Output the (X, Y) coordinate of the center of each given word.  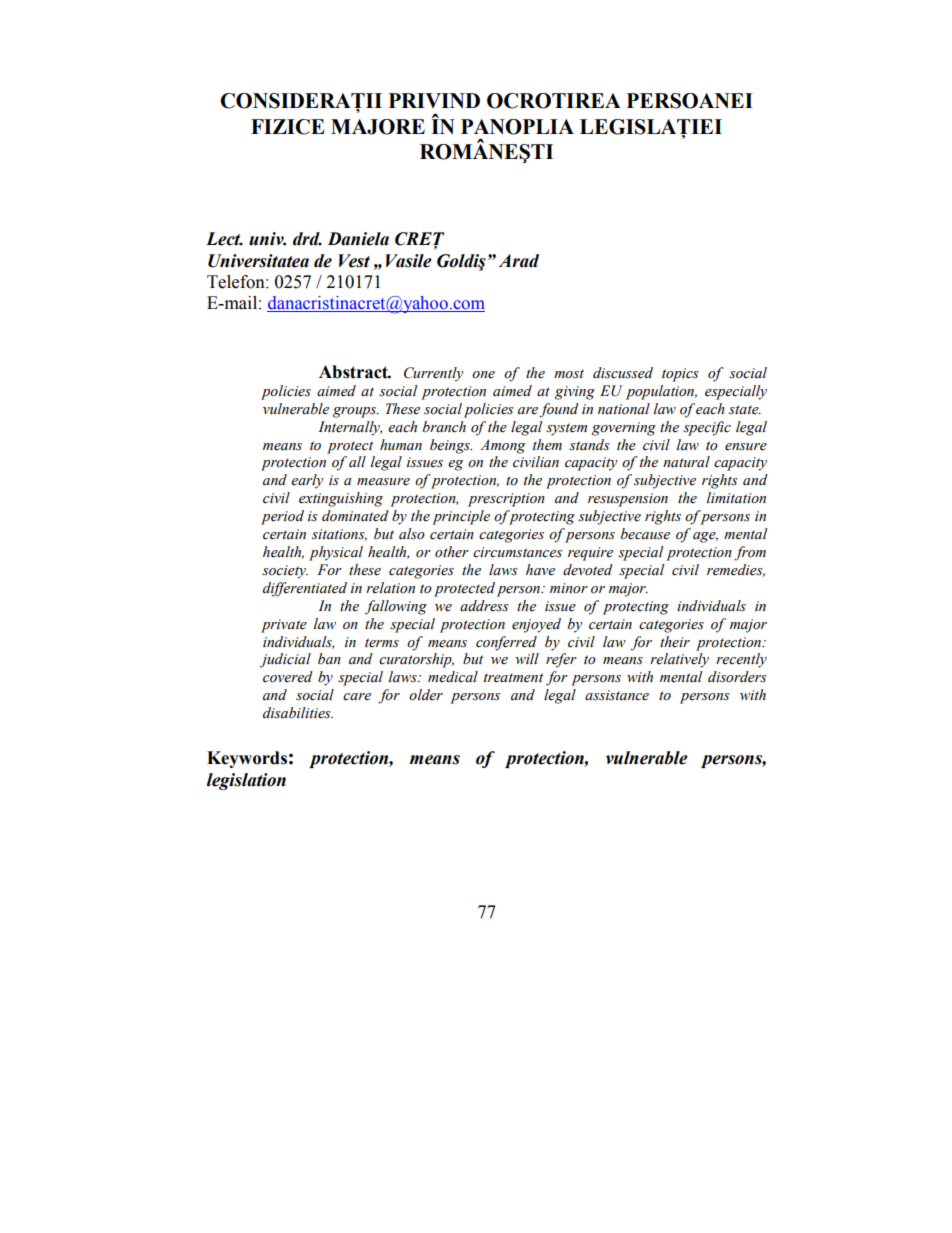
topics (680, 375)
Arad (519, 261)
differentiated (305, 589)
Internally (350, 428)
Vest (354, 261)
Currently (433, 374)
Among (503, 446)
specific (707, 428)
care (357, 697)
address (484, 606)
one (483, 375)
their (675, 642)
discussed (623, 373)
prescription (506, 500)
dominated (355, 516)
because (645, 534)
